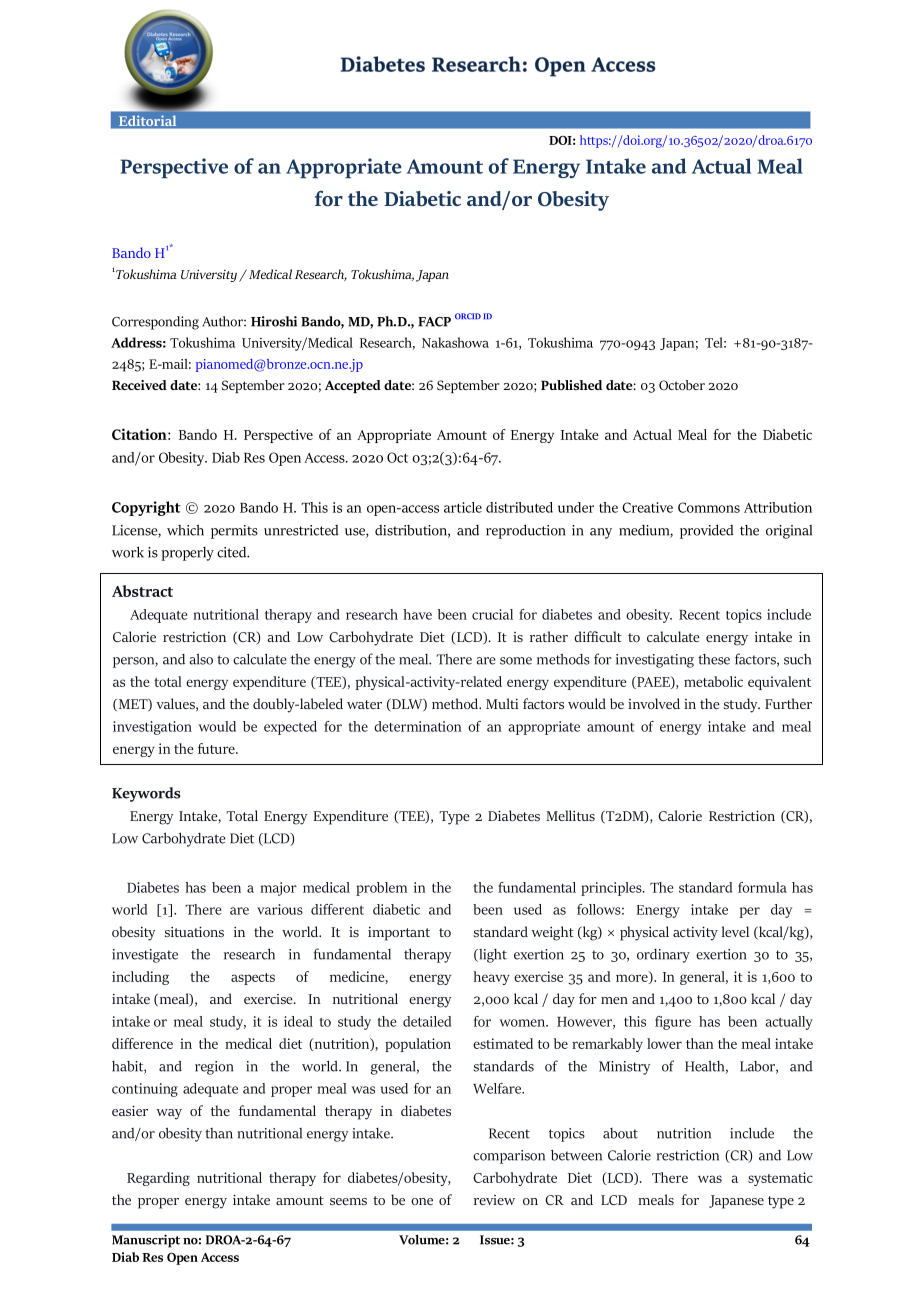 The image size is (924, 1308). What do you see at coordinates (492, 614) in the page?
I see `crucial` at bounding box center [492, 614].
